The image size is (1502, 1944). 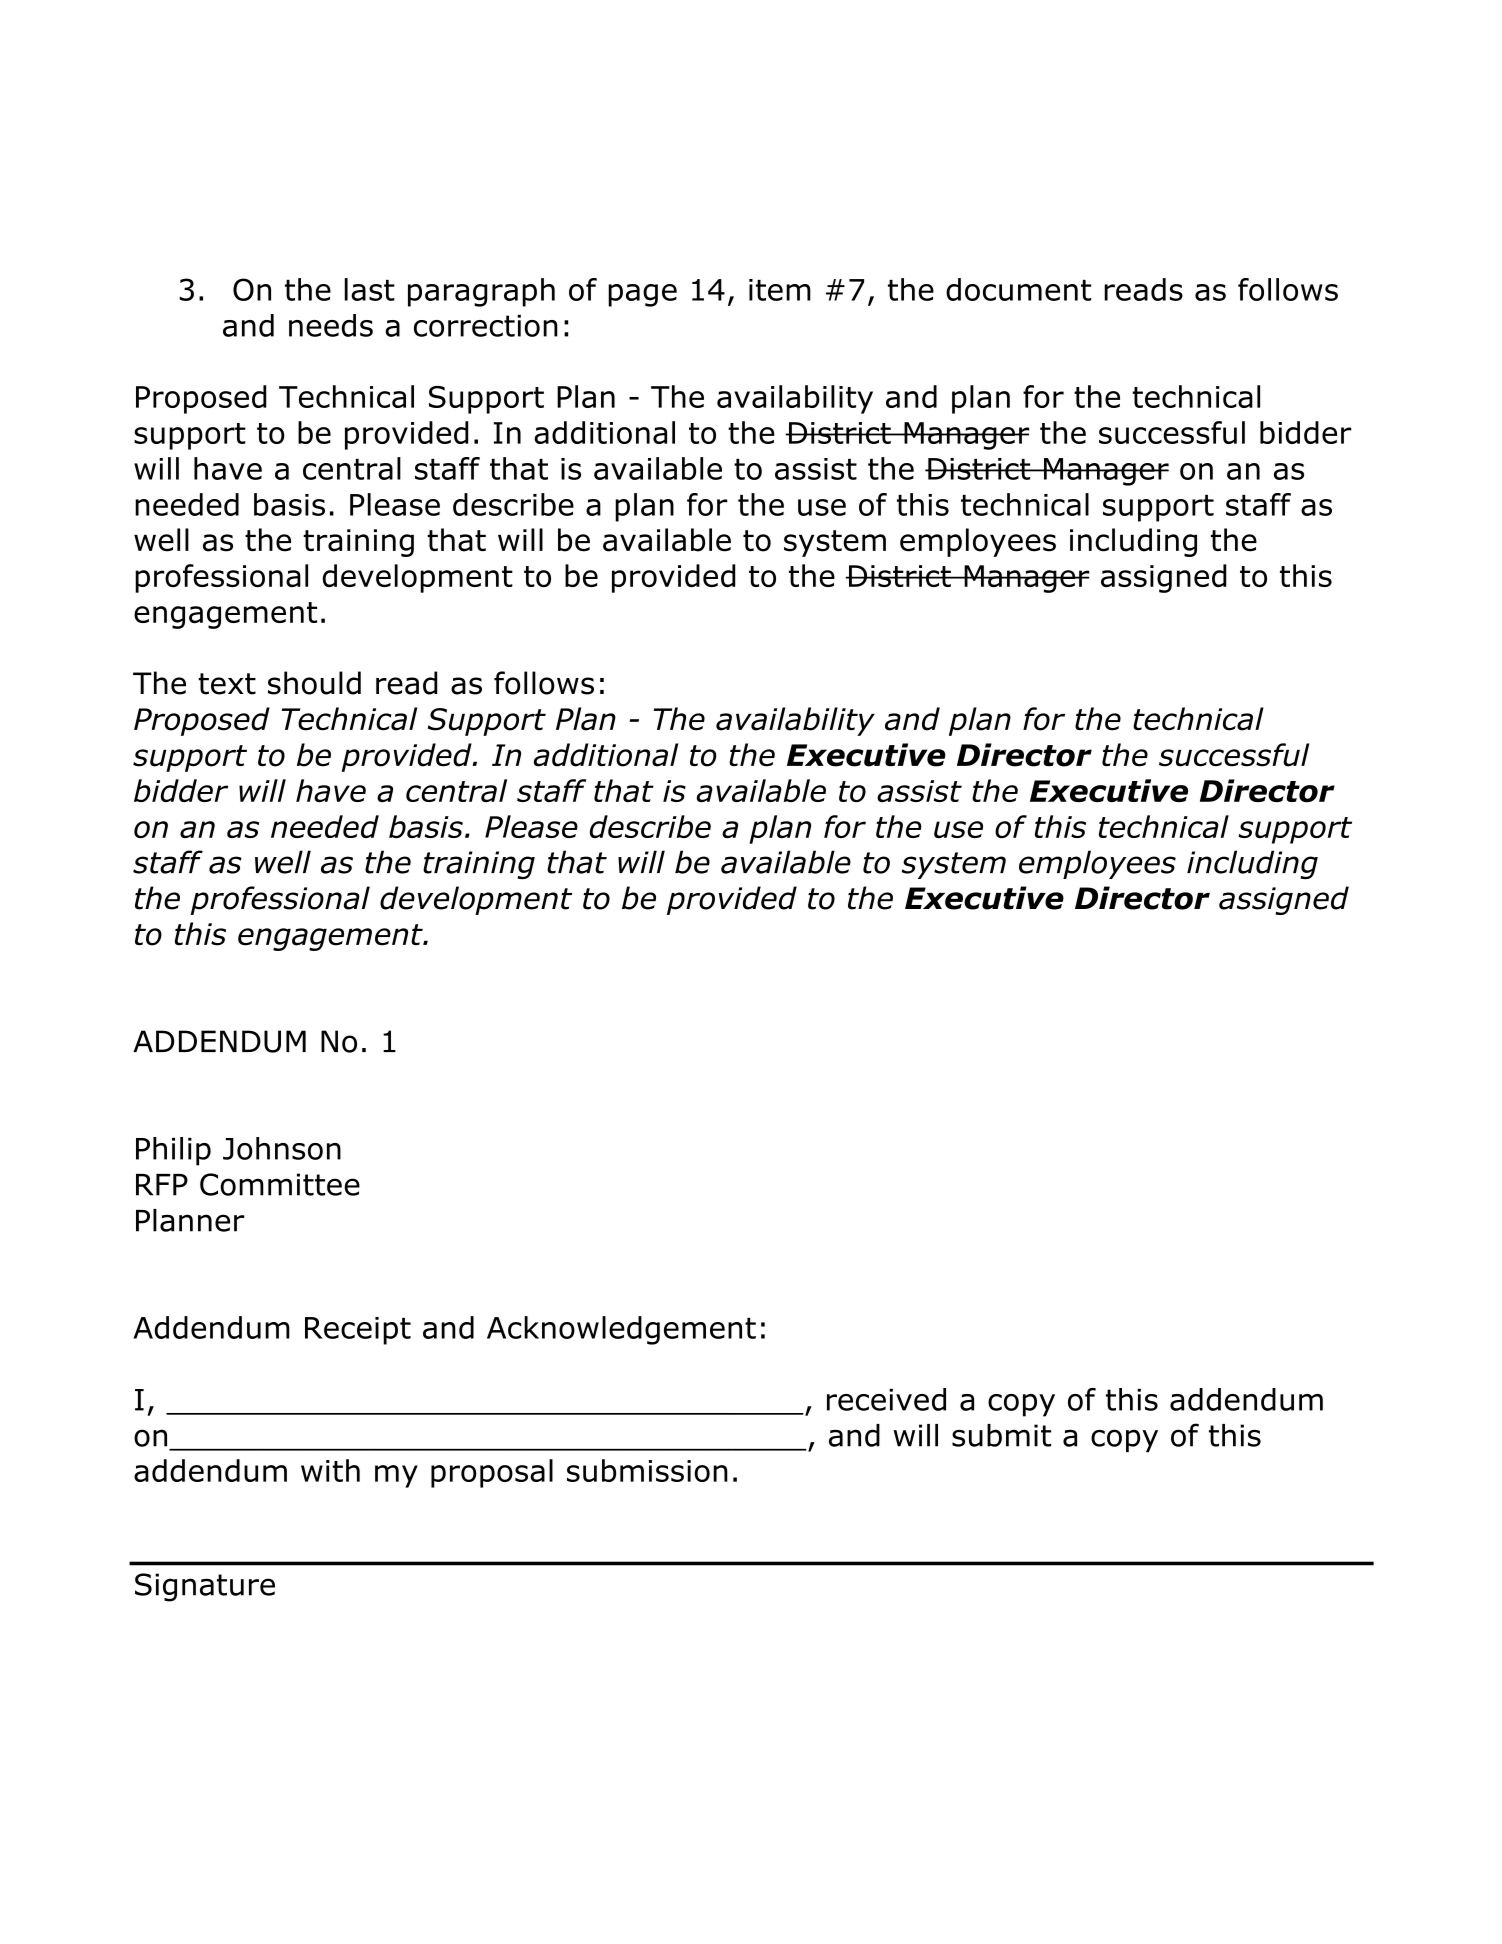 I want to click on needs, so click(x=331, y=325).
